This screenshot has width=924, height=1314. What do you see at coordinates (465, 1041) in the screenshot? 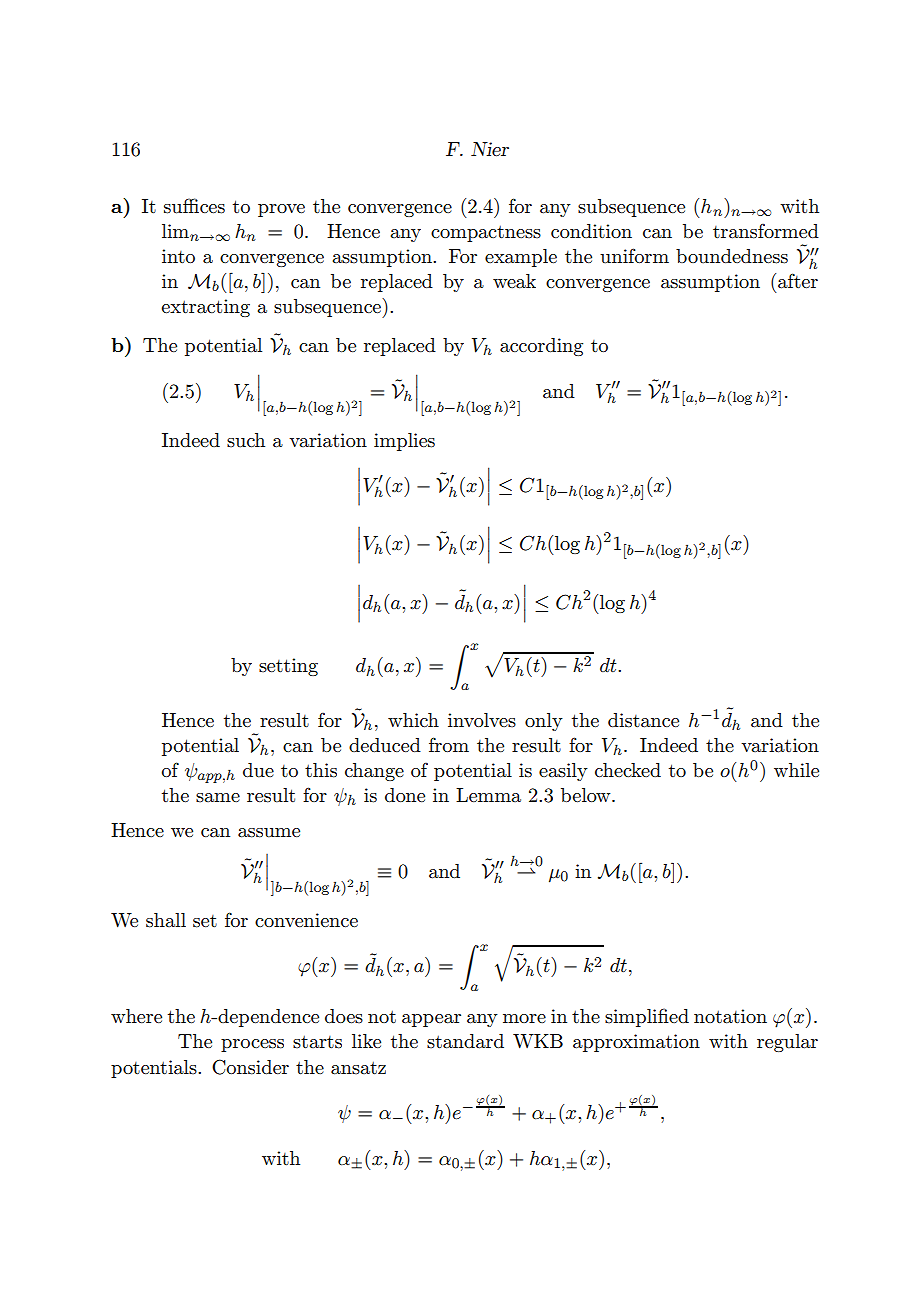
I see `standard` at bounding box center [465, 1041].
